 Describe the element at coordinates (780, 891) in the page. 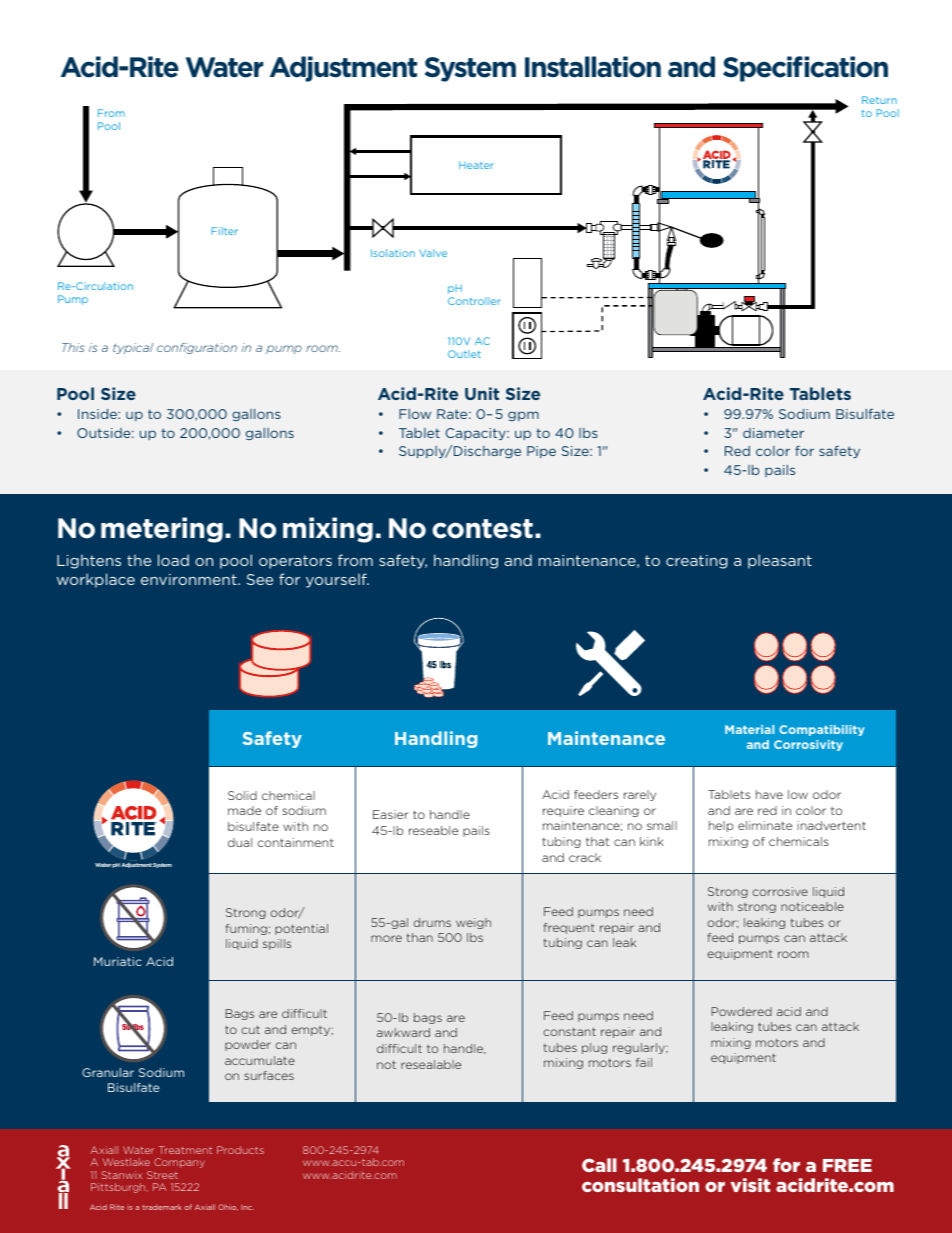

I see `corrosive` at that location.
